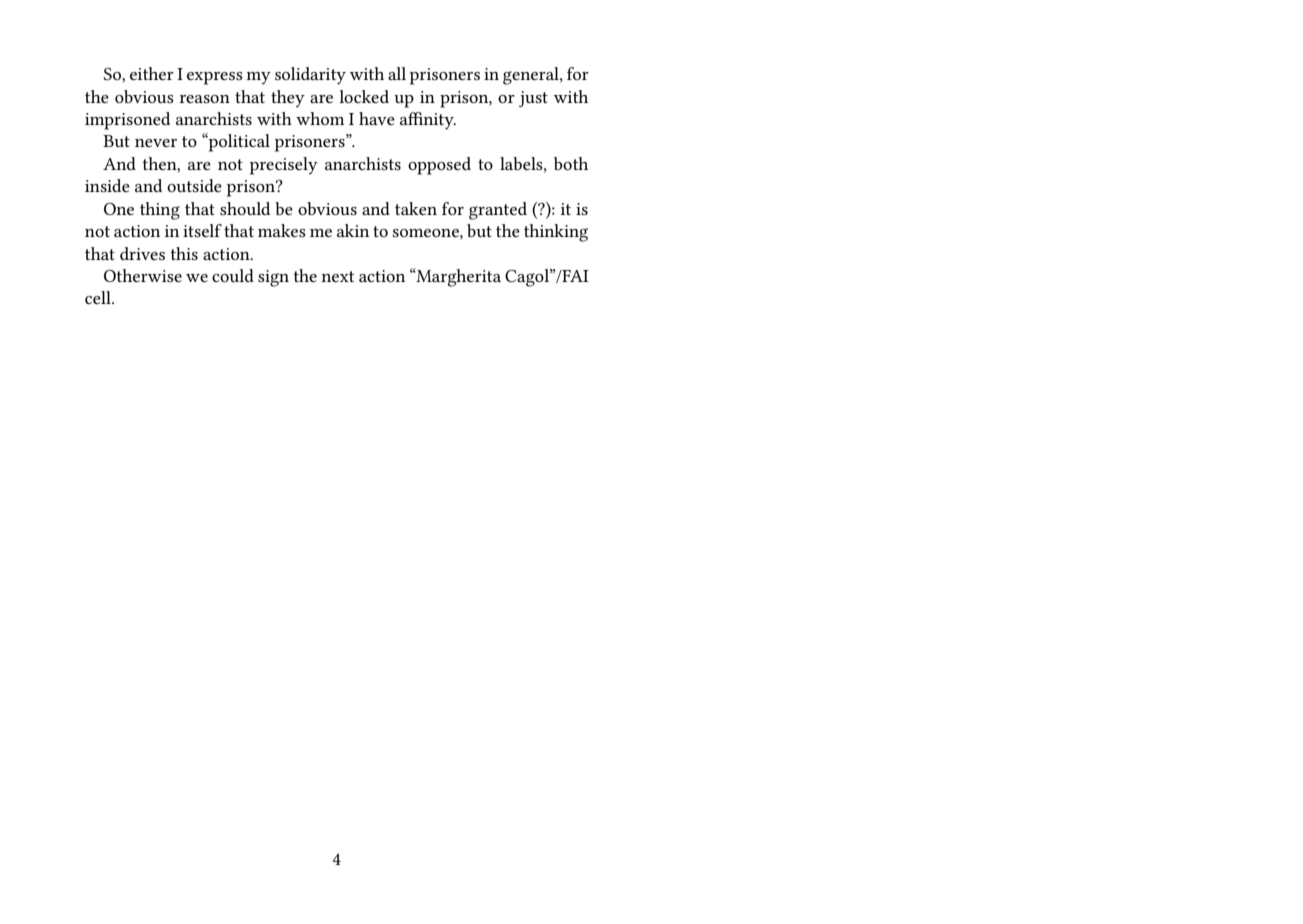  What do you see at coordinates (156, 143) in the document?
I see `never` at bounding box center [156, 143].
